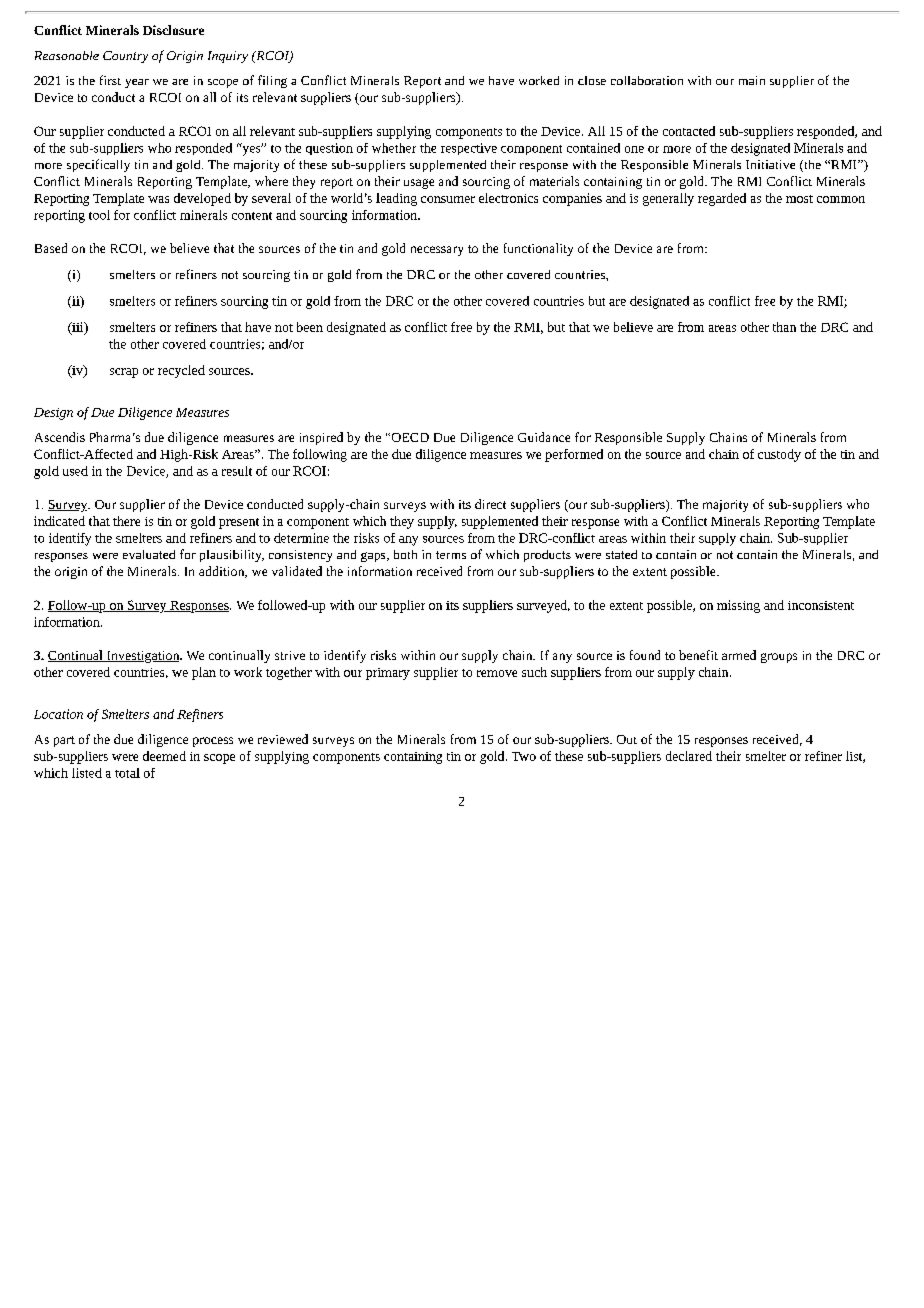 The image size is (924, 1308). I want to click on Country, so click(125, 57).
